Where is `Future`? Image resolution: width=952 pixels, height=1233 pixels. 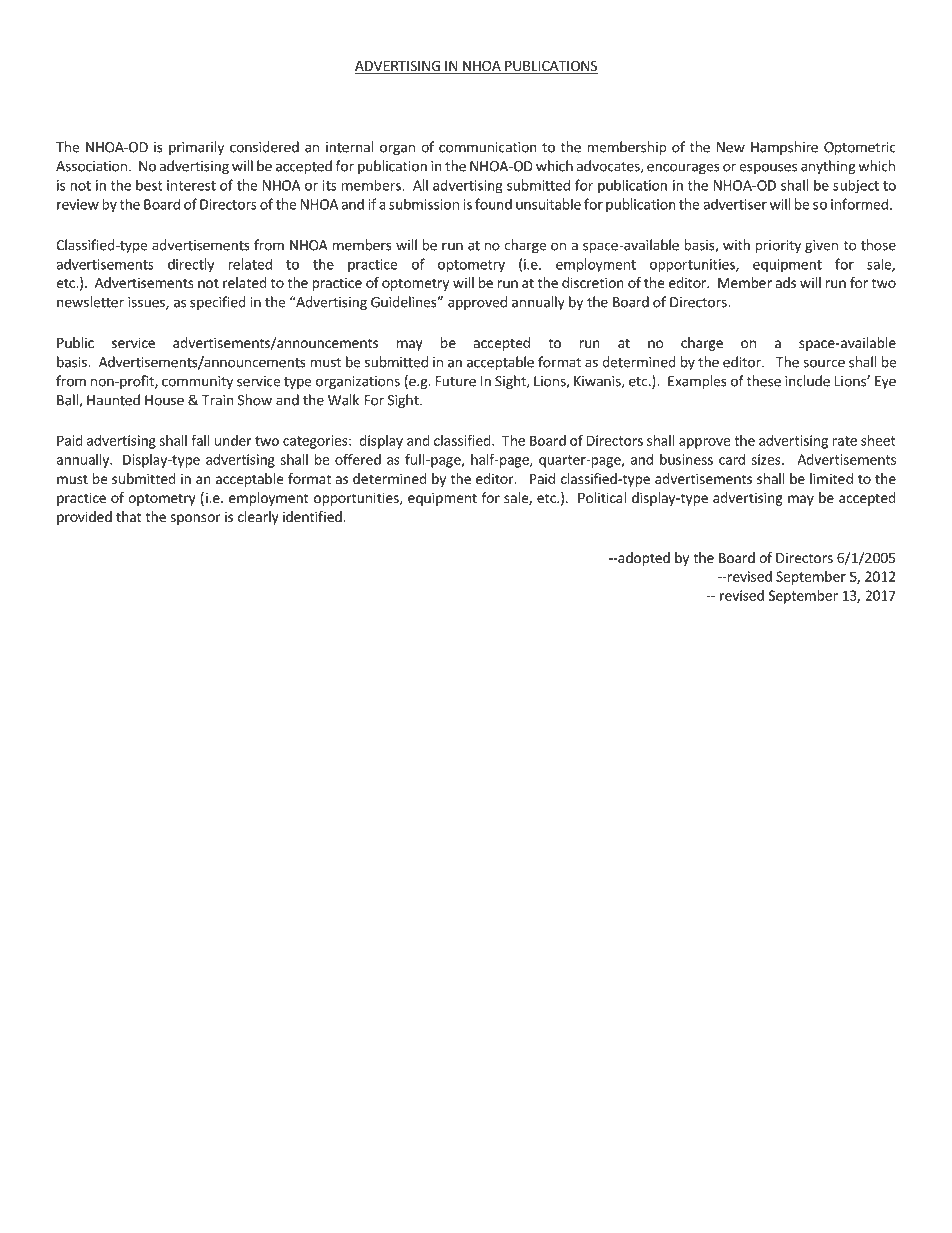
Future is located at coordinates (456, 381).
